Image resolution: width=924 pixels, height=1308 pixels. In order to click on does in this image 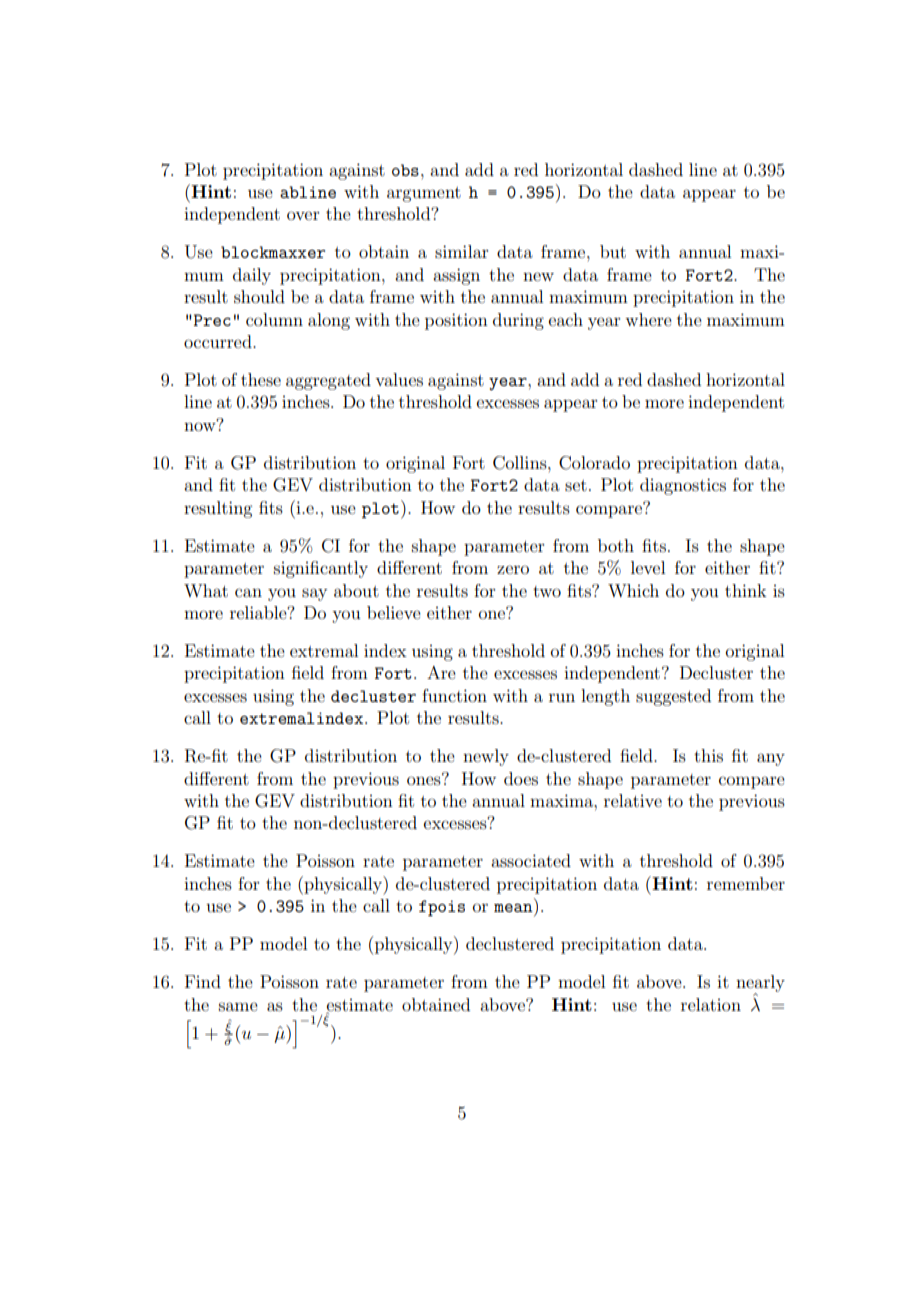, I will do `click(521, 778)`.
